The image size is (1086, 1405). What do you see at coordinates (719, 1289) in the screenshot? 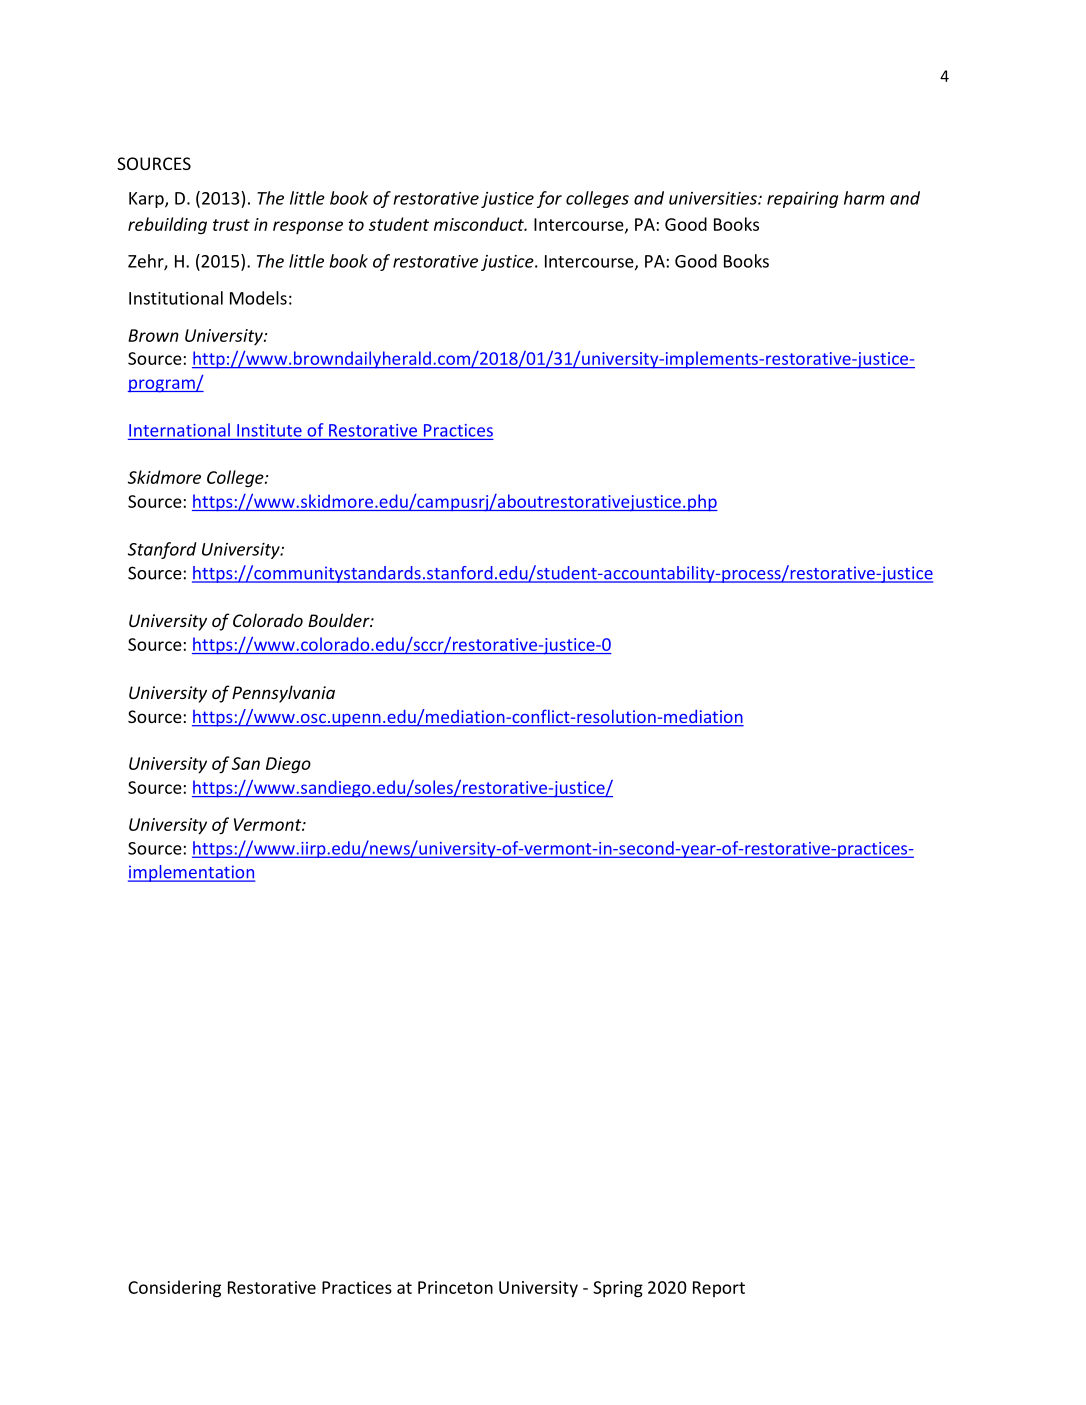
I see `Report` at bounding box center [719, 1289].
